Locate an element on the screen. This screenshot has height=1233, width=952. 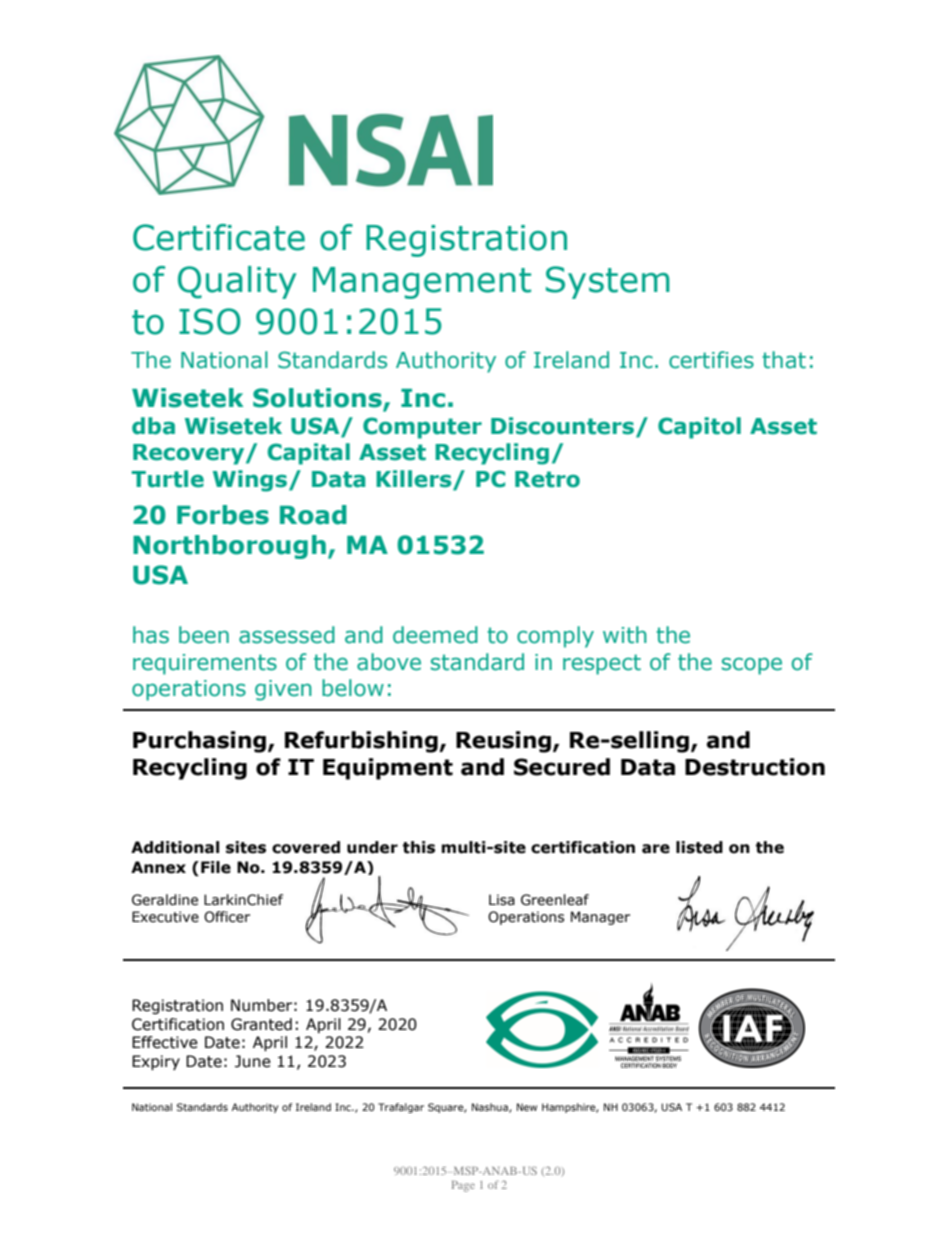
File is located at coordinates (216, 867).
